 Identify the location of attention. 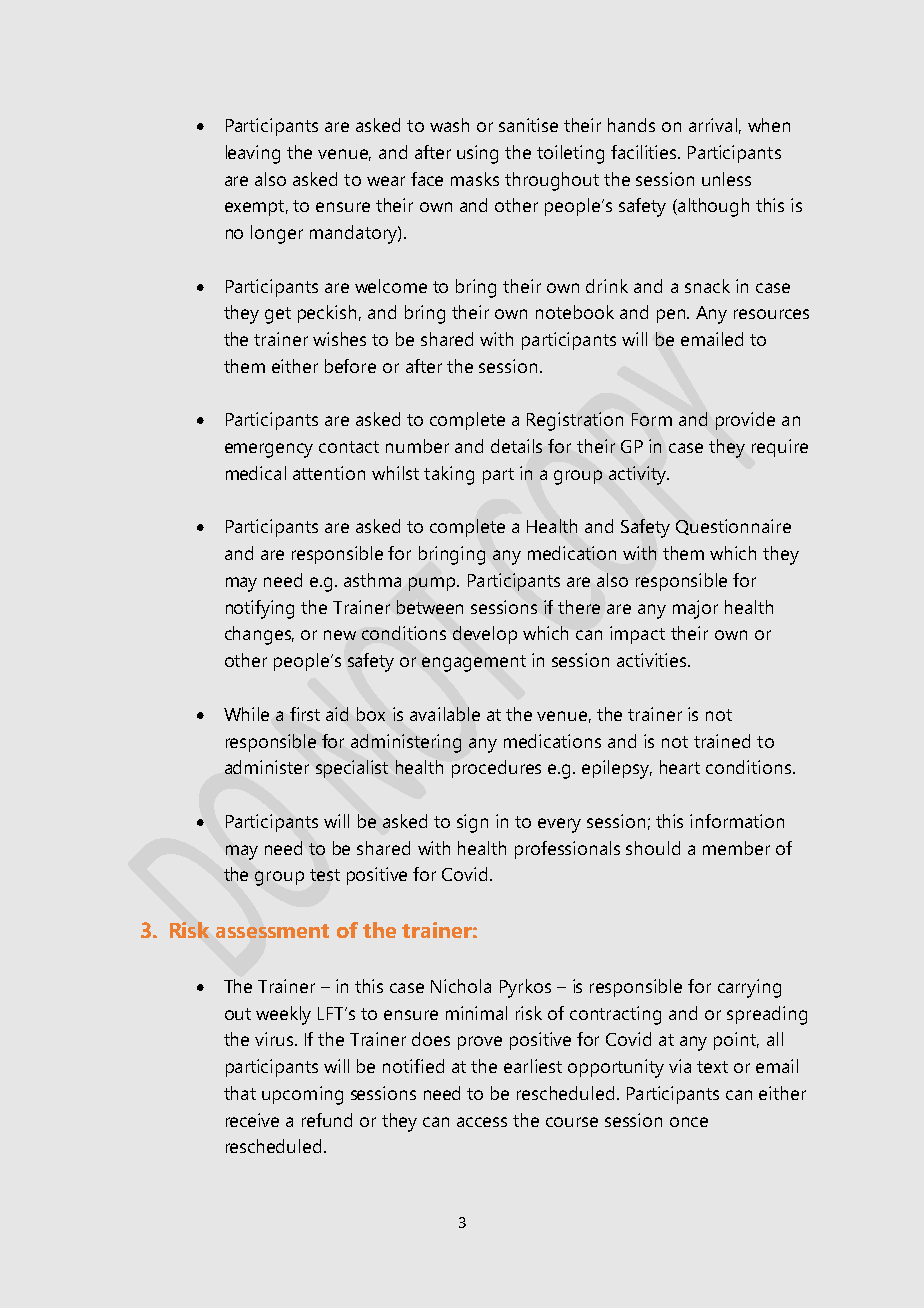
(329, 473).
